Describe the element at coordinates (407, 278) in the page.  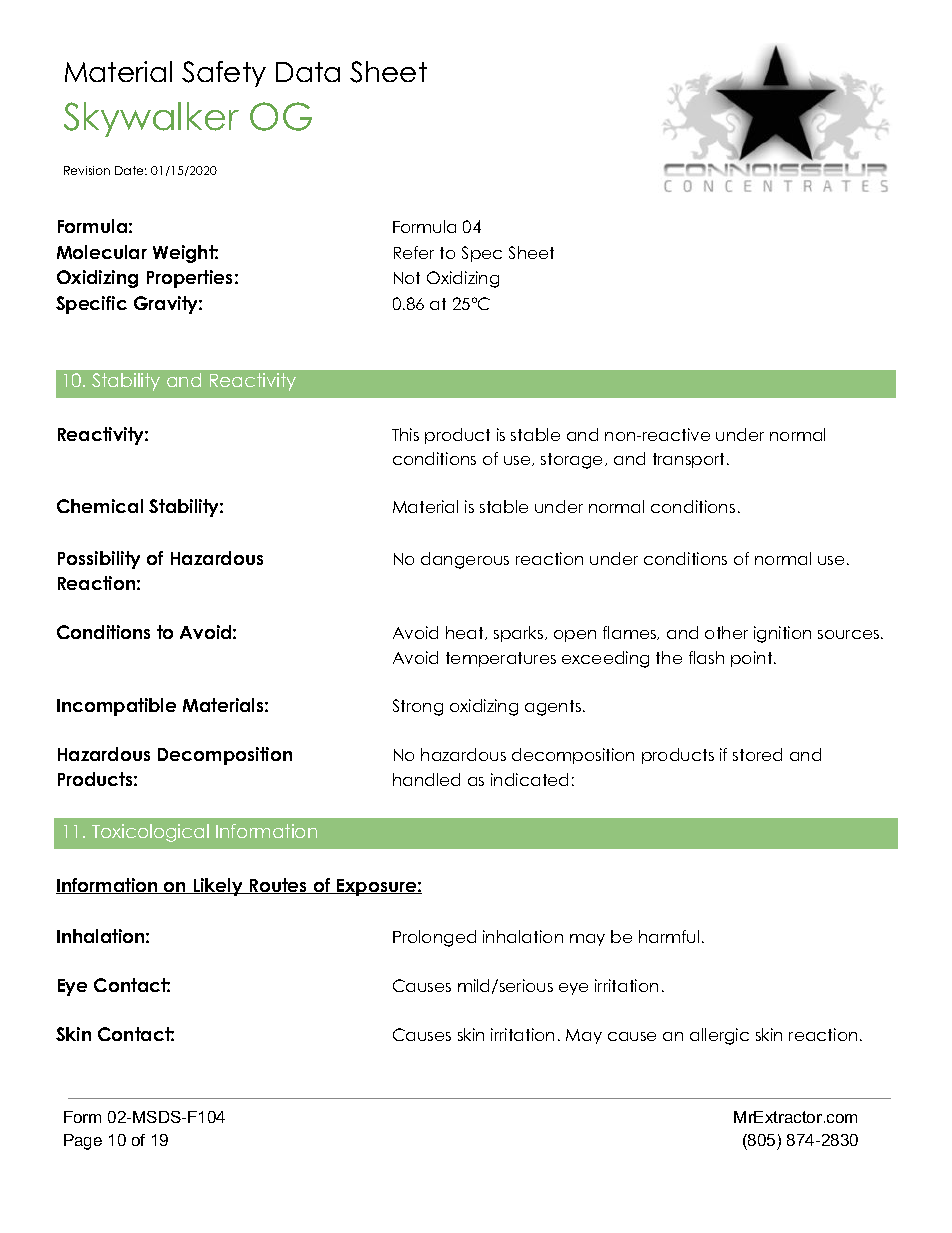
I see `Not` at that location.
